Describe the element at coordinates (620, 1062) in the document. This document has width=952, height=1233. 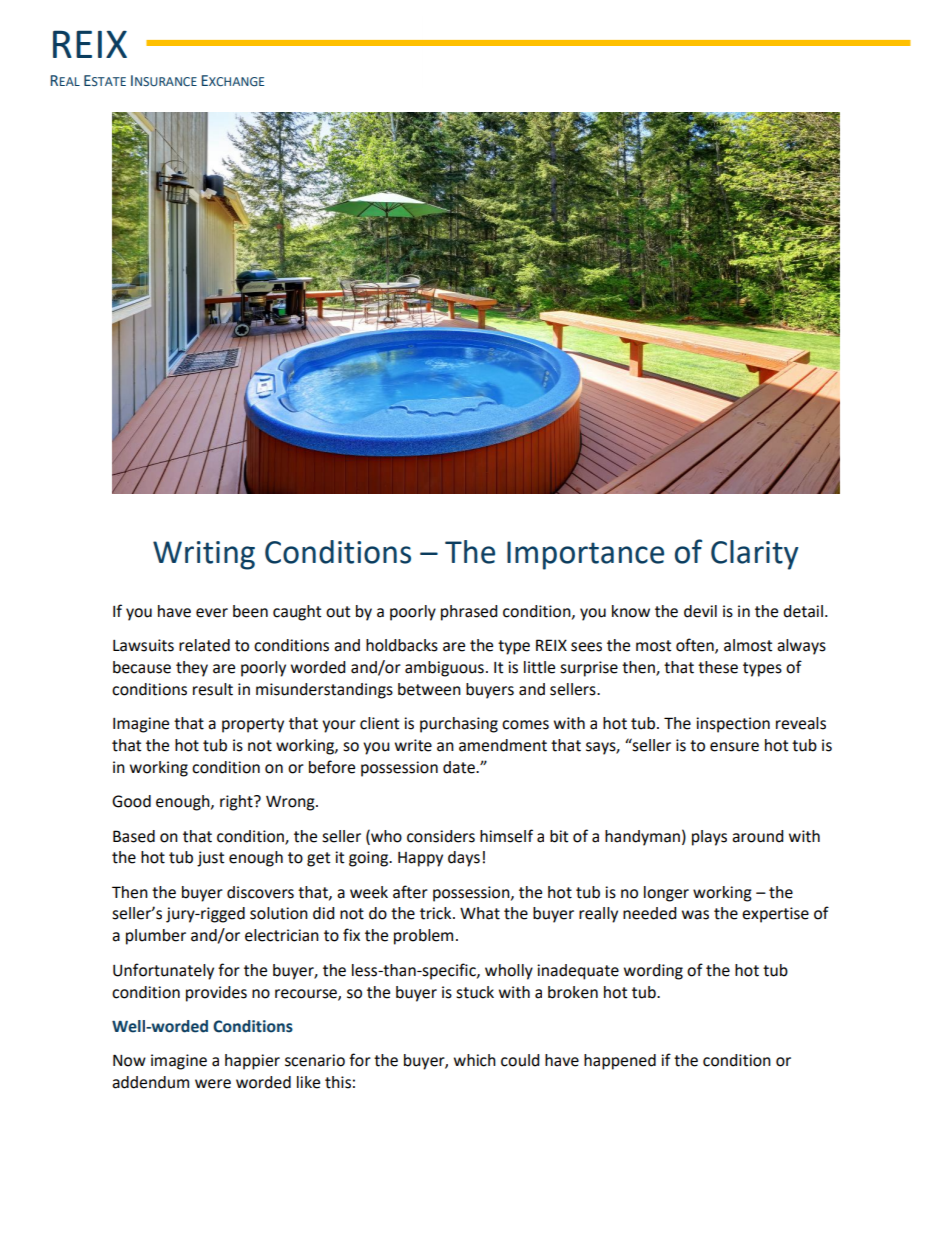
I see `happened` at that location.
